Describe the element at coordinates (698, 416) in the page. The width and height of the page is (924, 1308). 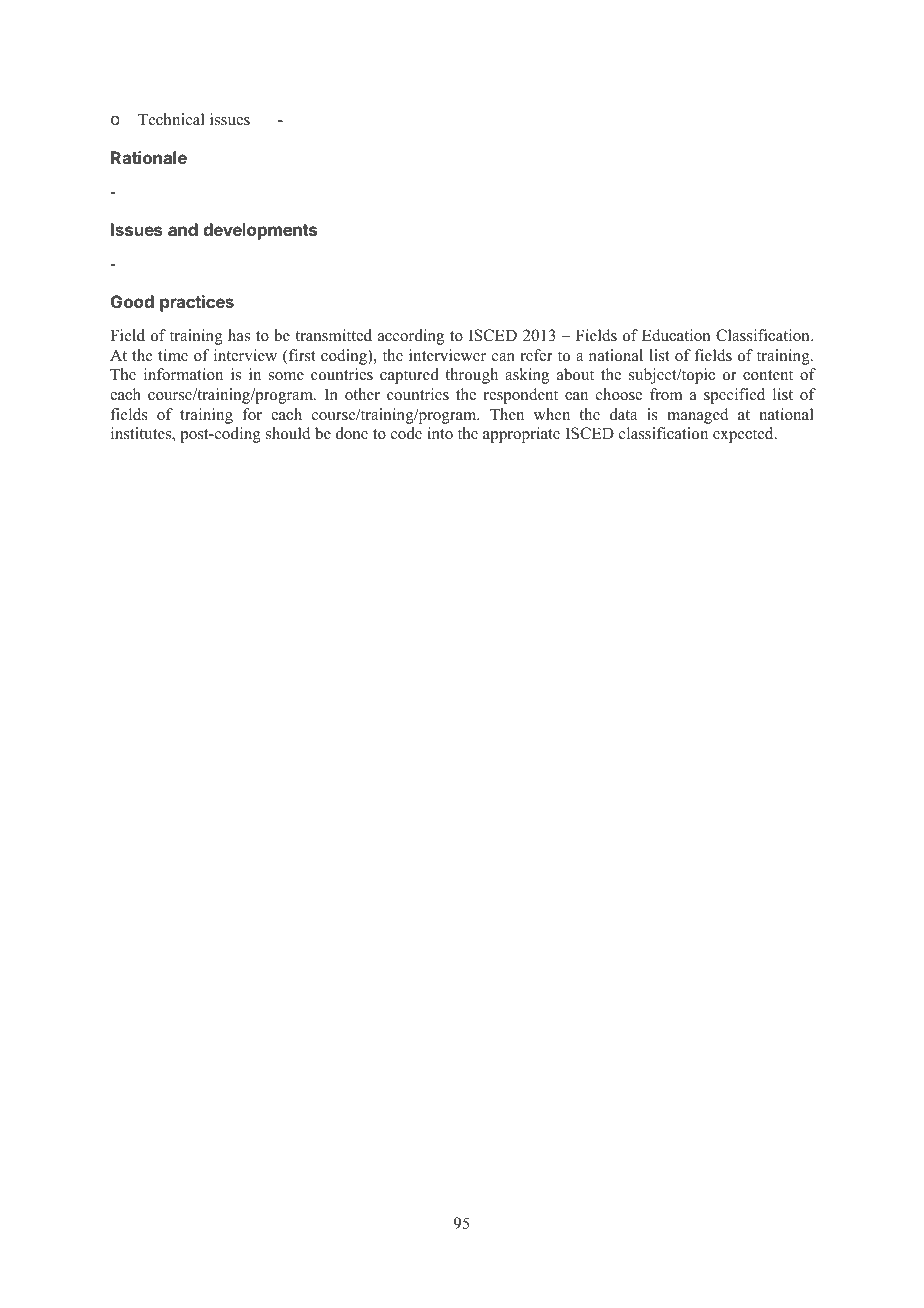
I see `managed` at that location.
